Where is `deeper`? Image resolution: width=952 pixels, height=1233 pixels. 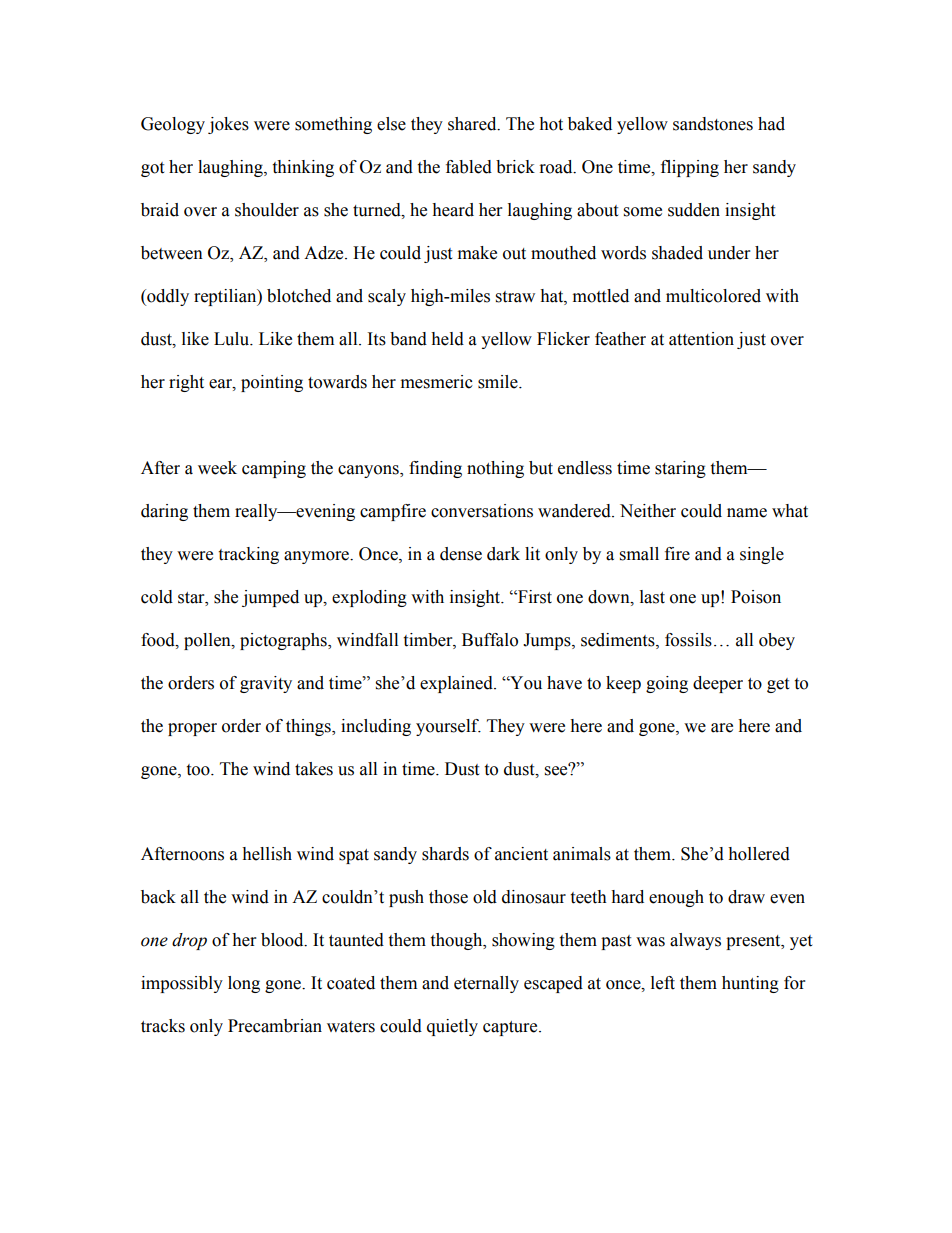
deeper is located at coordinates (718, 684).
